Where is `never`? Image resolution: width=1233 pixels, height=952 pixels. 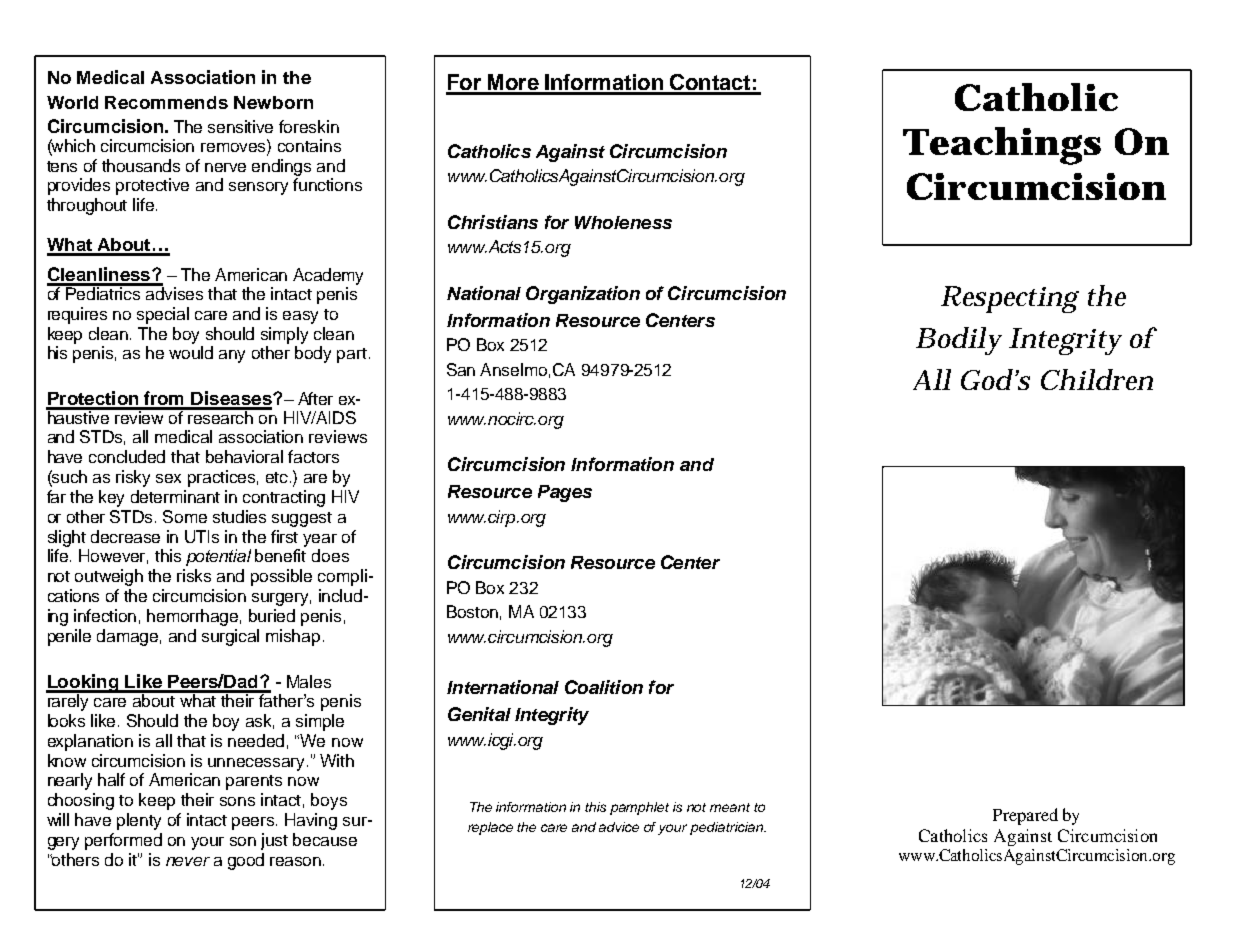
never is located at coordinates (188, 861).
